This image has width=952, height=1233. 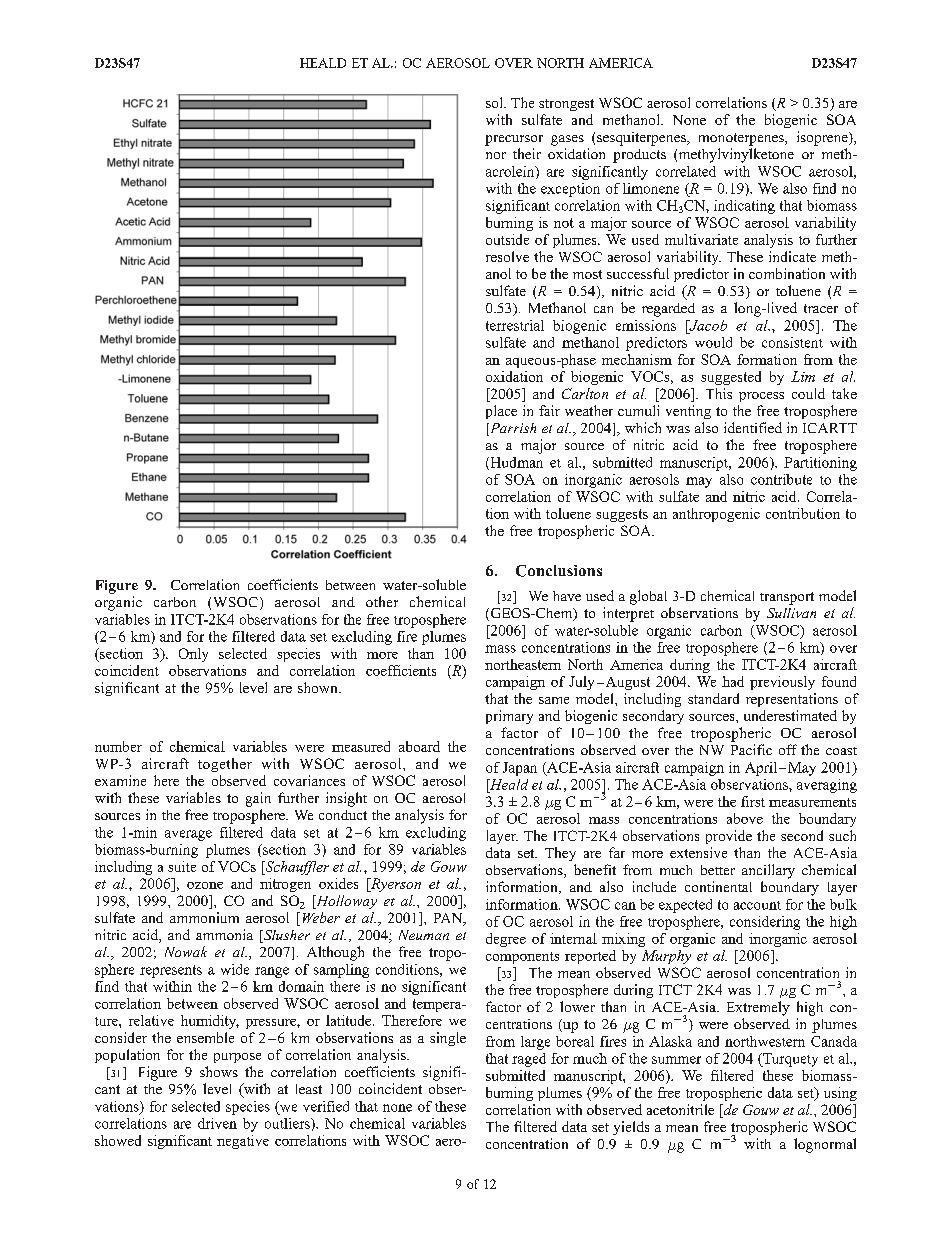 What do you see at coordinates (527, 153) in the image?
I see `their` at bounding box center [527, 153].
